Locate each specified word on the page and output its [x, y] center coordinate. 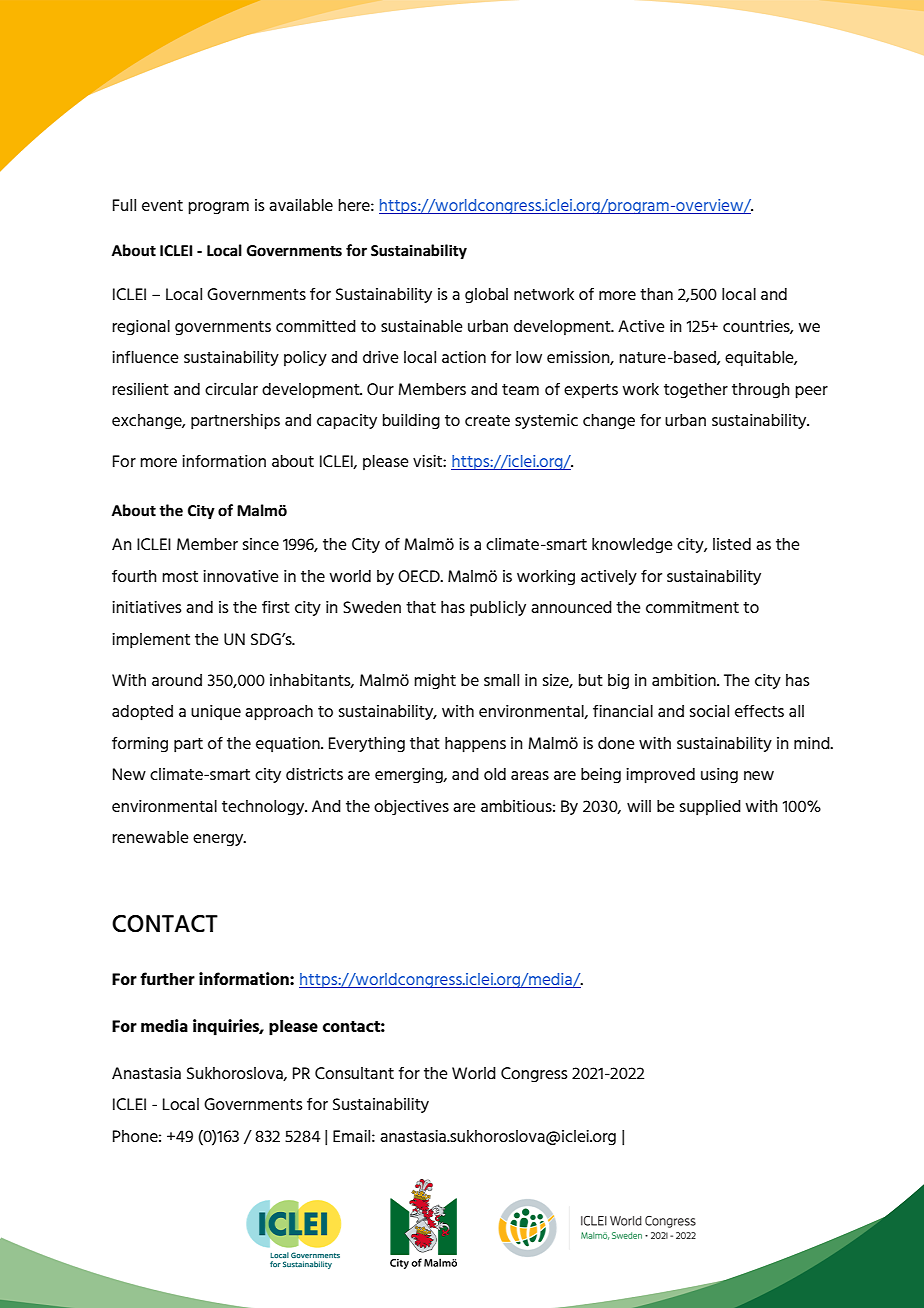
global [486, 296]
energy [219, 840]
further [167, 978]
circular [231, 389]
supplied [710, 808]
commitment [692, 607]
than [656, 294]
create [487, 420]
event [162, 205]
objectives [411, 807]
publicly [498, 609]
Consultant [354, 1073]
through [761, 391]
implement [151, 641]
